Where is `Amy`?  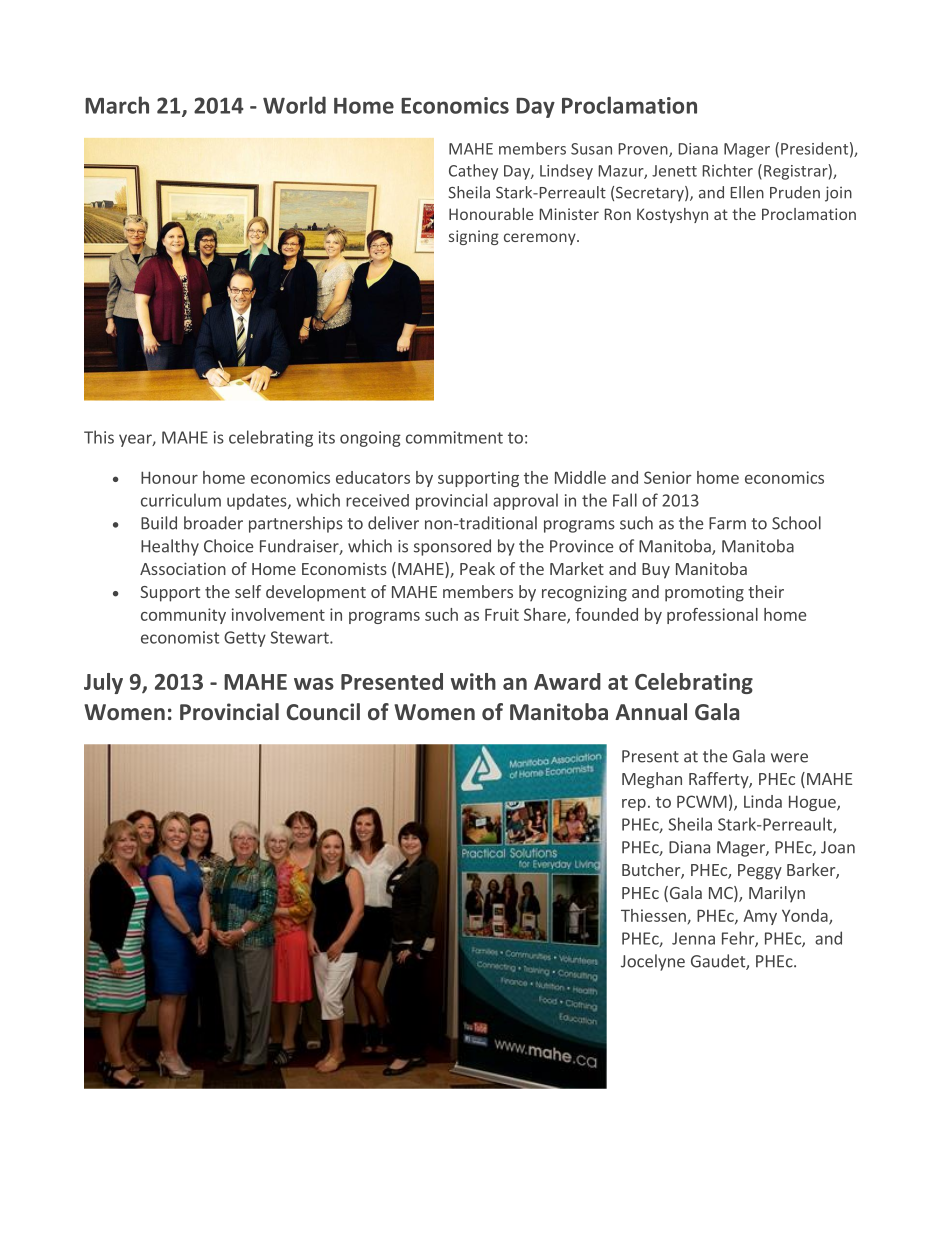 Amy is located at coordinates (760, 917).
